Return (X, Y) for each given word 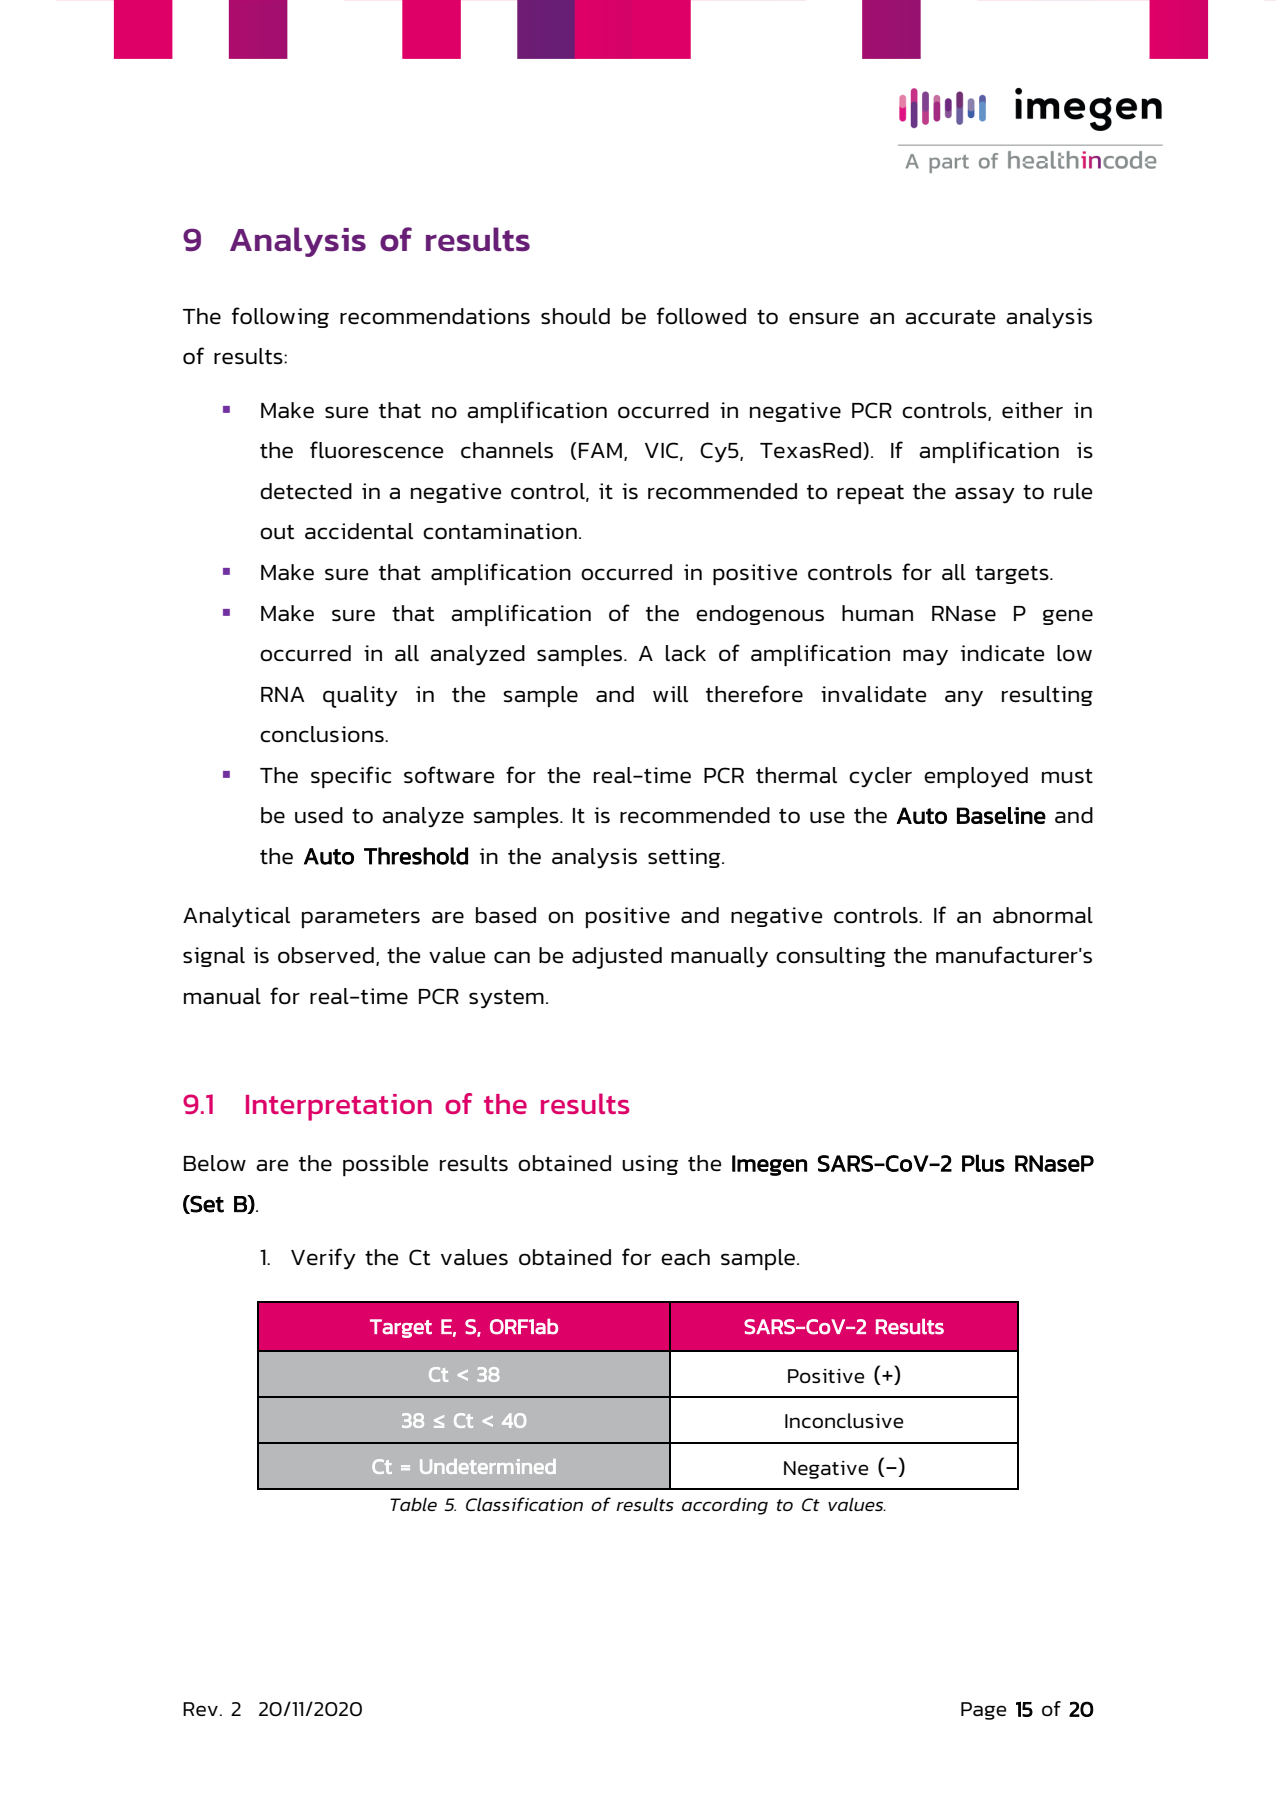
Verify (323, 1259)
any (964, 698)
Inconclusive (844, 1420)
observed (326, 955)
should (575, 316)
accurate (950, 317)
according (725, 1506)
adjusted (617, 958)
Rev (200, 1709)
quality (360, 697)
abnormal (1043, 915)
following (280, 317)
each (685, 1257)
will (670, 694)
